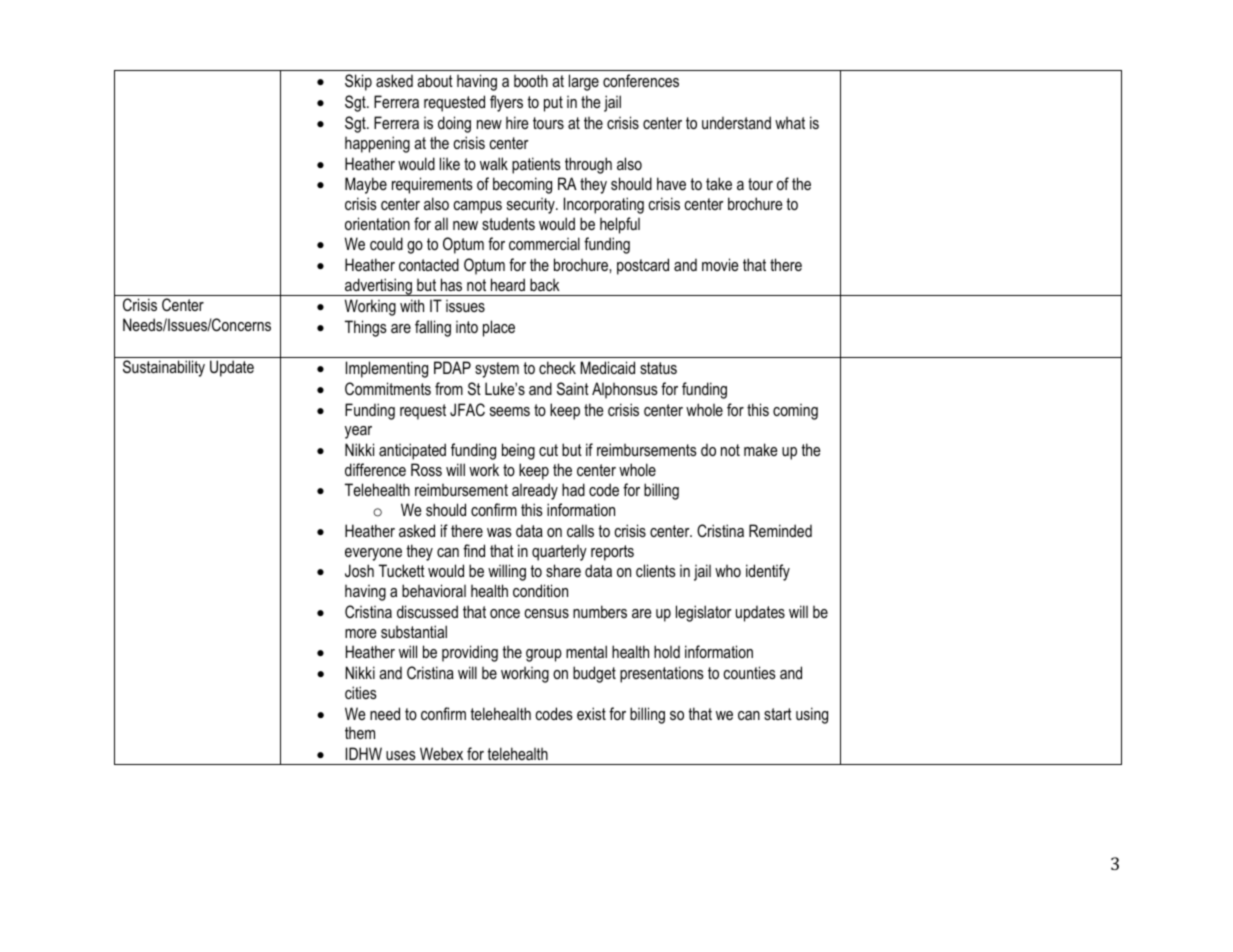 This screenshot has width=1233, height=952. I want to click on flyers, so click(506, 103).
